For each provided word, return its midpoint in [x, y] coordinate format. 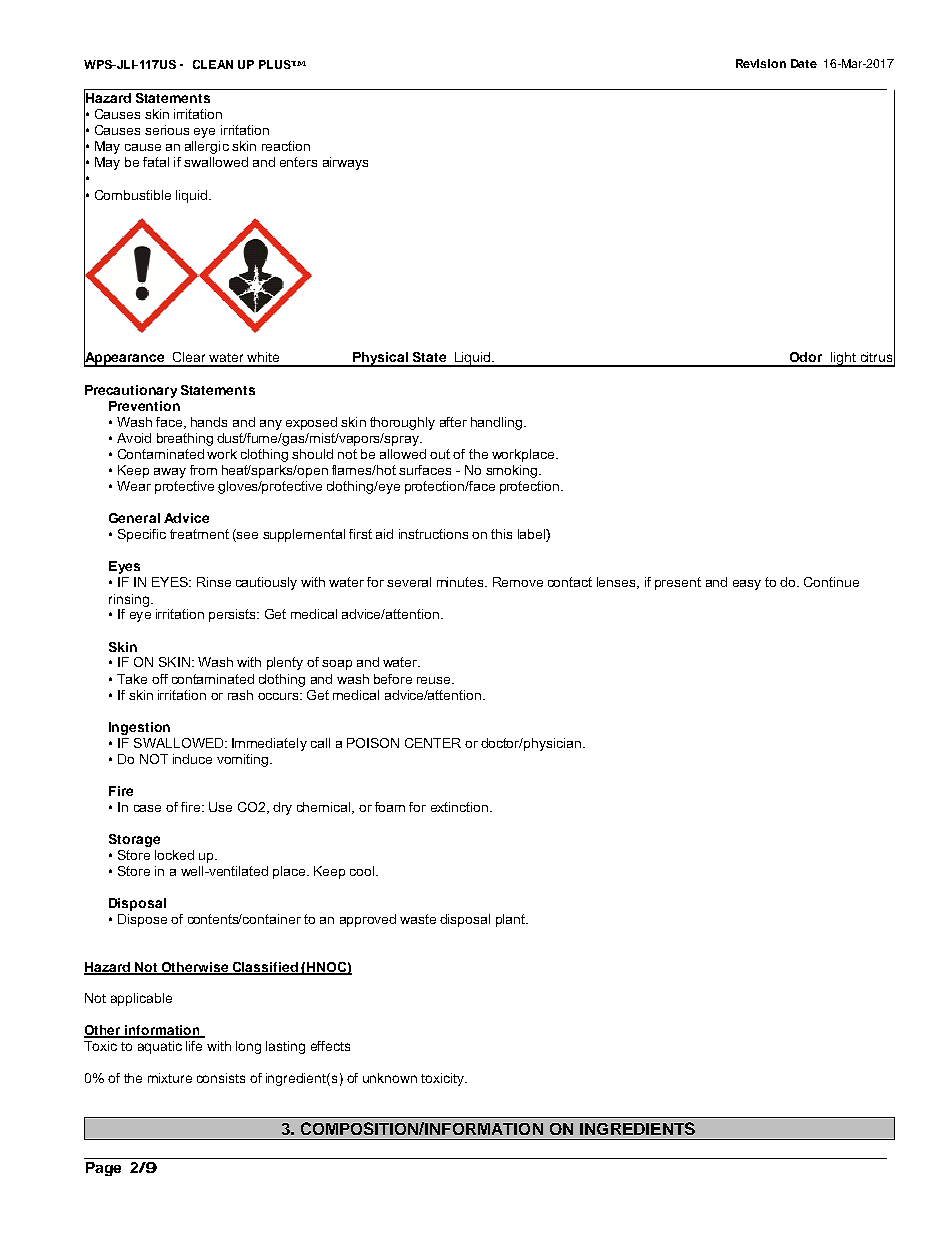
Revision [761, 63]
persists [233, 615]
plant [512, 920]
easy [747, 585]
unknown [390, 1078]
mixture [170, 1078]
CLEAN [213, 64]
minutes [461, 582]
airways [345, 163]
